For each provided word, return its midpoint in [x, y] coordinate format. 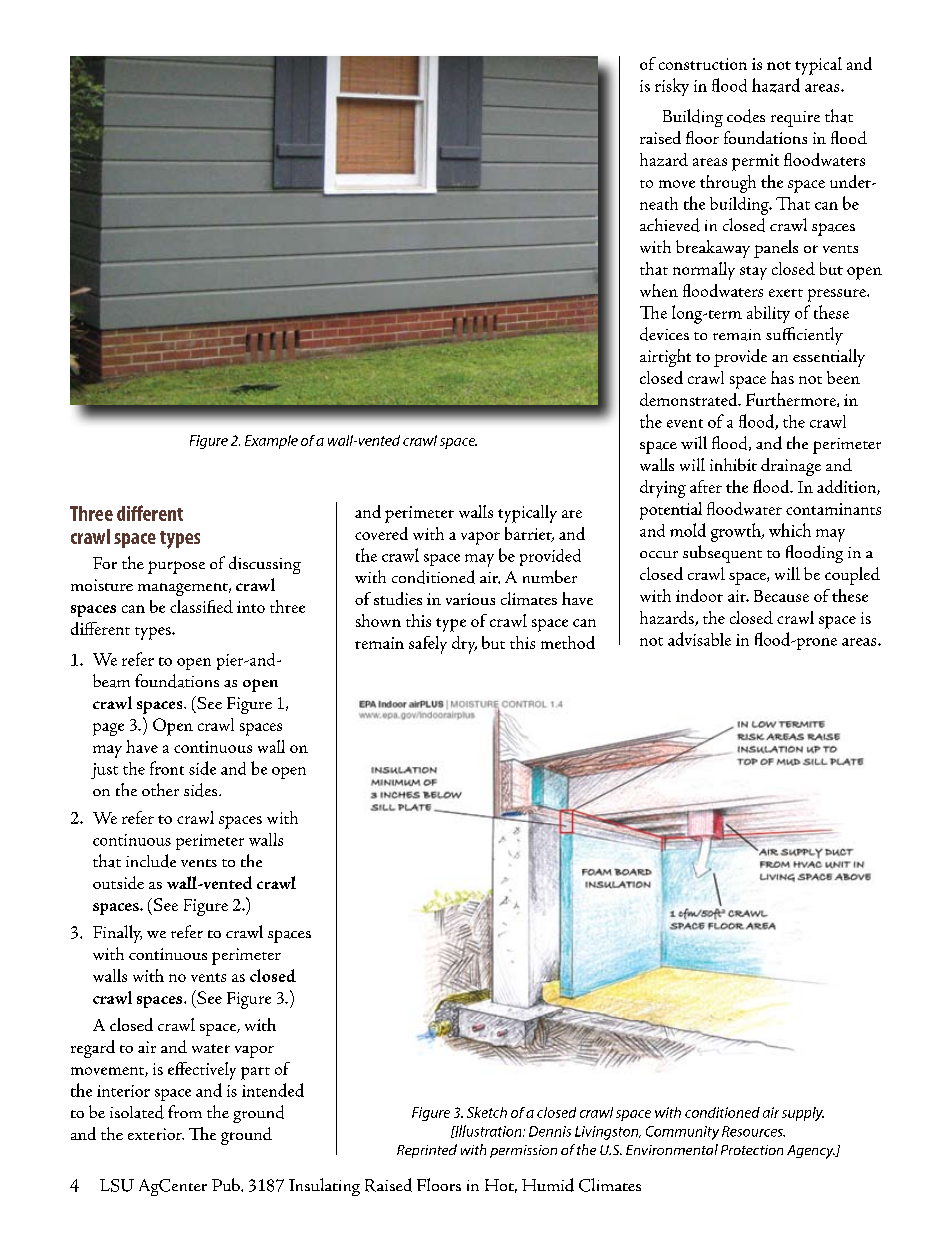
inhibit [733, 464]
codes [746, 116]
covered [381, 533]
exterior [156, 1134]
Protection [752, 1150]
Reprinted [427, 1151]
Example [271, 442]
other [160, 789]
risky [672, 87]
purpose [176, 567]
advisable [699, 639]
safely [428, 645]
